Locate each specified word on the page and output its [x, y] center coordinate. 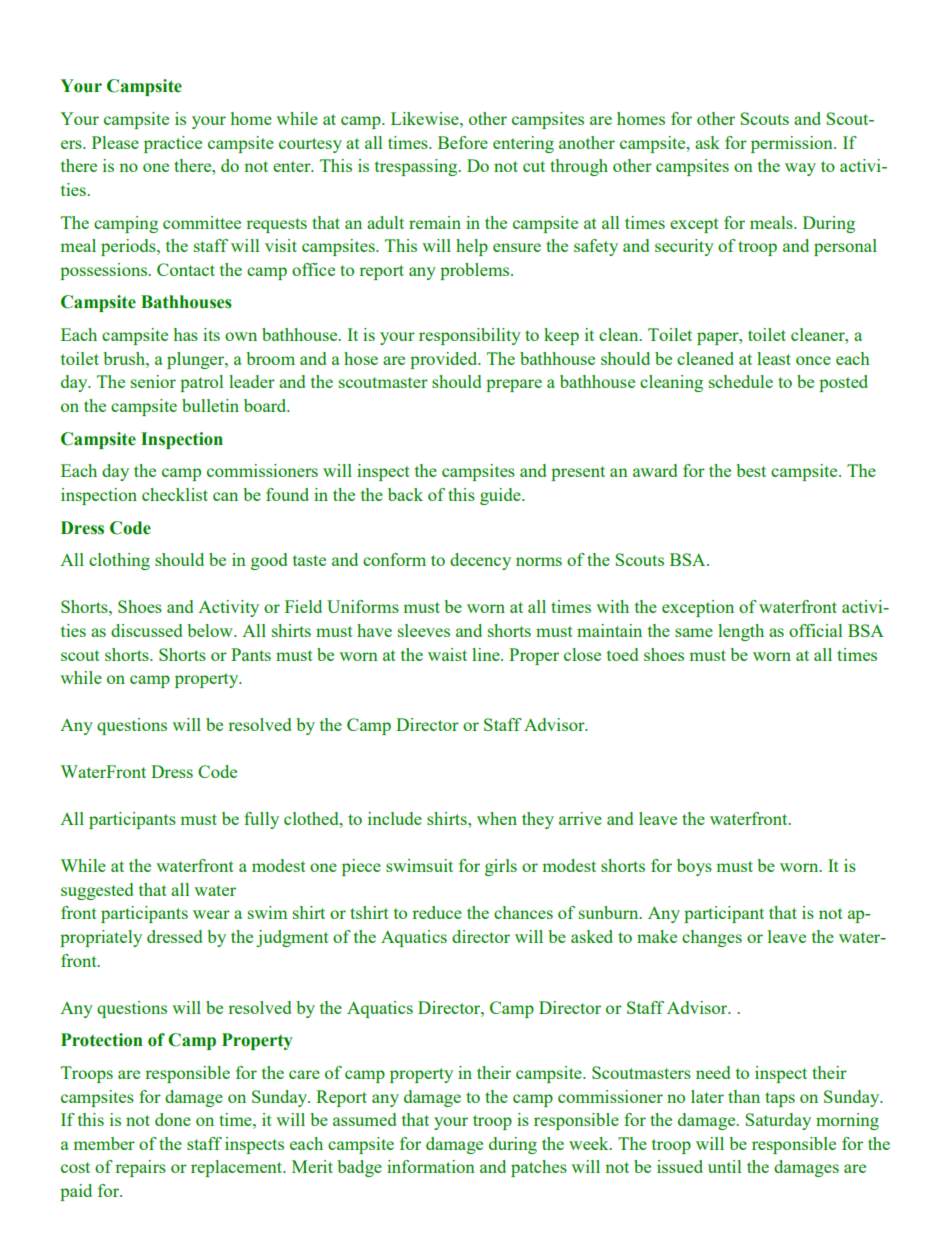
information [431, 1166]
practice [173, 144]
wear [211, 914]
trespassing [417, 167]
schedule [741, 381]
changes [712, 938]
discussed [146, 630]
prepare [514, 385]
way [800, 169]
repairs [140, 1168]
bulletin [210, 405]
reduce [437, 912]
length [741, 632]
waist [447, 654]
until [724, 1166]
